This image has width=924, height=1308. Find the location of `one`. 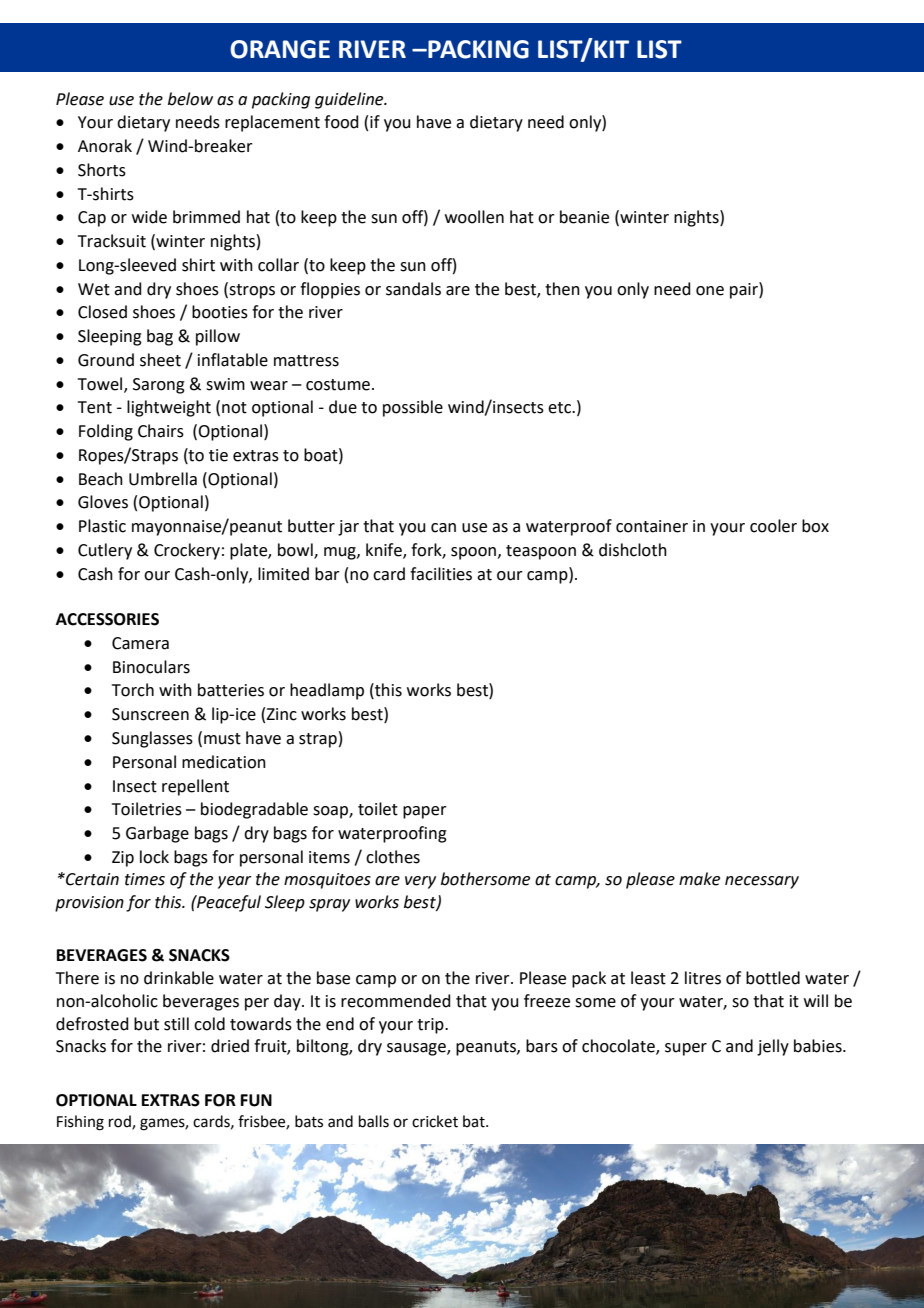

one is located at coordinates (710, 291).
